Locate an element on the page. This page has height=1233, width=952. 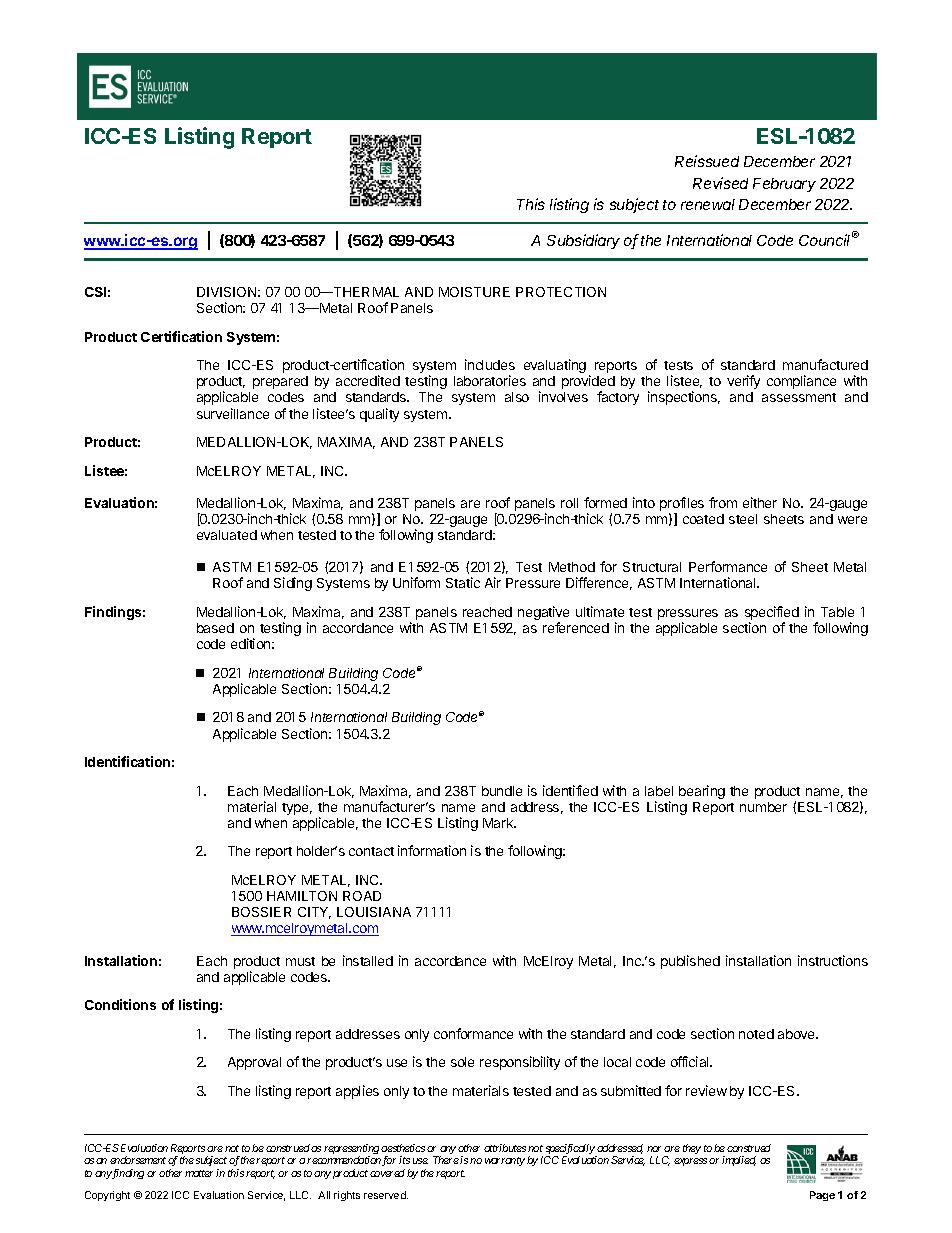
Subsidiary is located at coordinates (583, 241).
